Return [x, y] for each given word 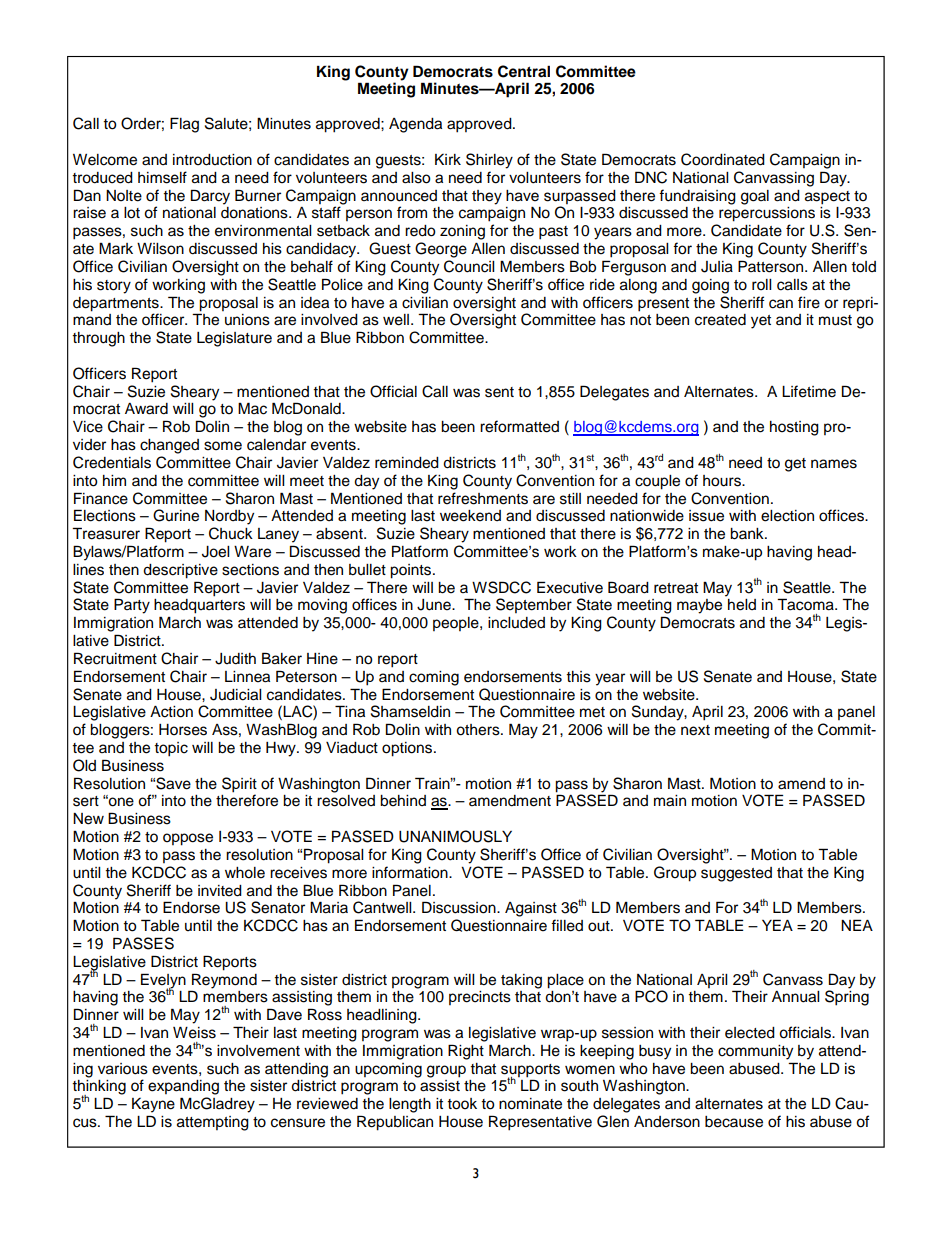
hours [723, 481]
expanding [183, 1087]
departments [117, 304]
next [695, 730]
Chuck [231, 533]
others [479, 730]
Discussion [460, 907]
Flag [184, 125]
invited [220, 891]
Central [524, 71]
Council [469, 266]
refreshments [483, 498]
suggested [736, 874]
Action [171, 712]
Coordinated [723, 159]
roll [761, 285]
